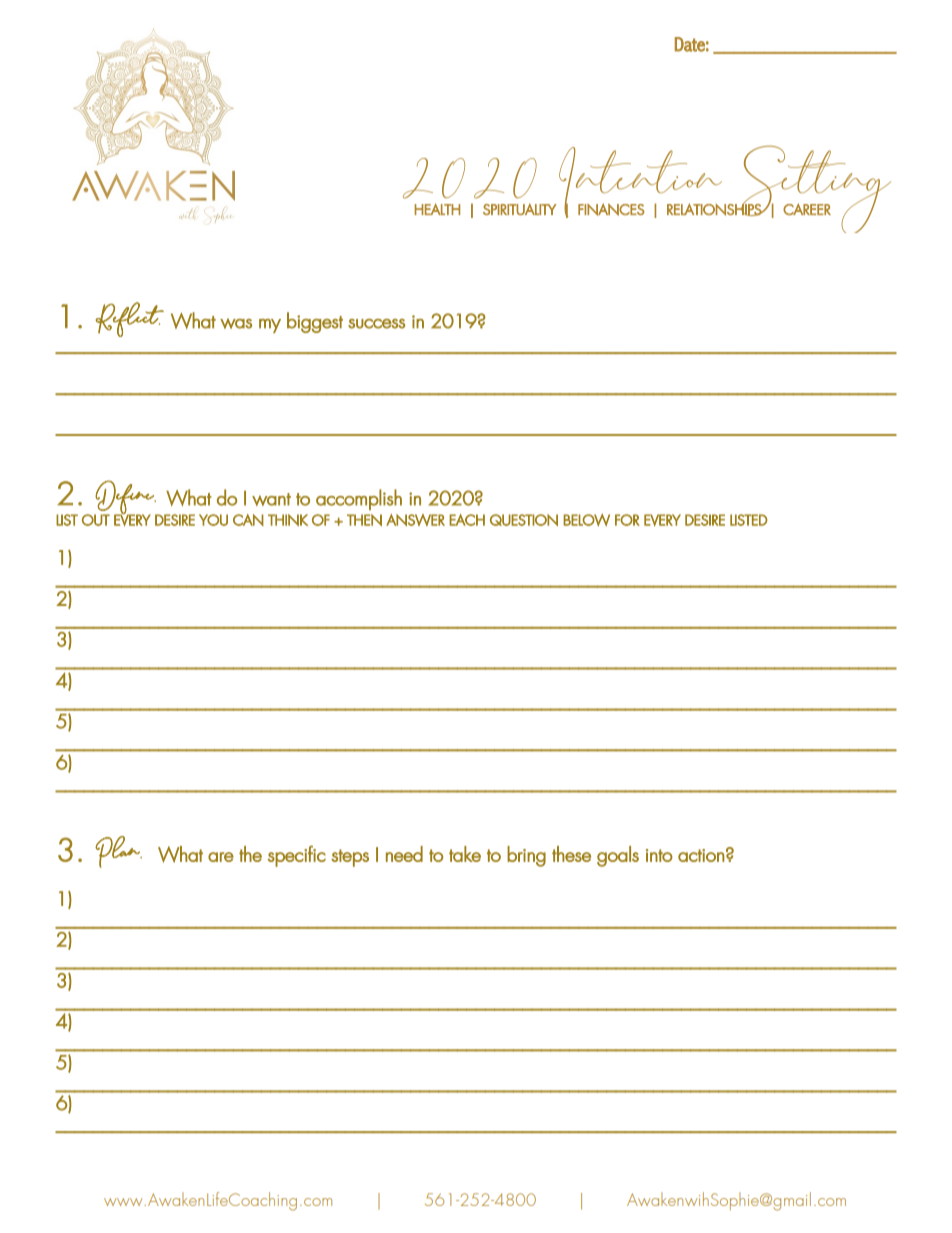  What do you see at coordinates (627, 520) in the screenshot?
I see `FOR` at bounding box center [627, 520].
